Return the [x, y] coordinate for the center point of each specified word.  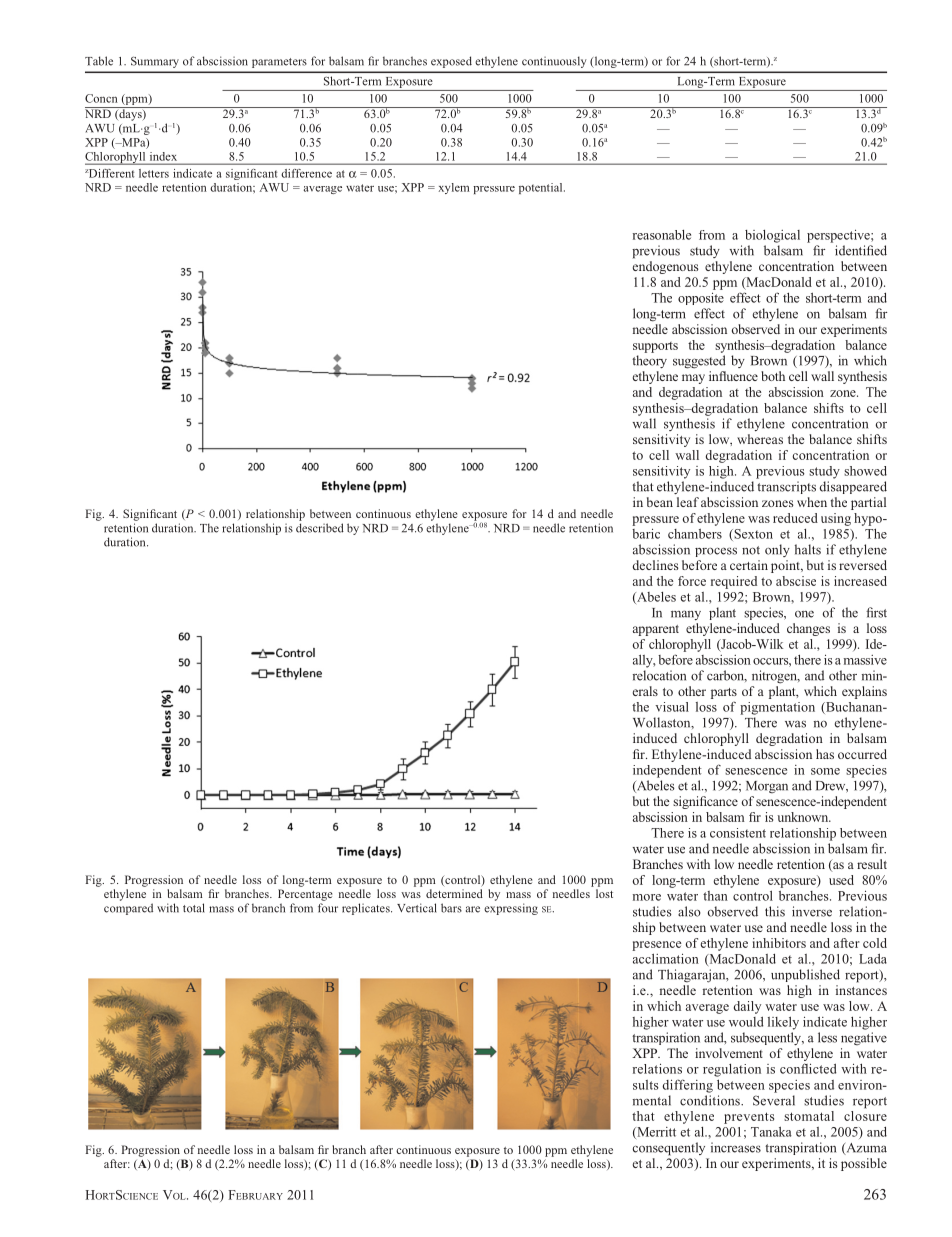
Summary [155, 62]
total [194, 908]
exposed [451, 62]
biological [772, 236]
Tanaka [771, 1132]
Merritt [655, 1133]
